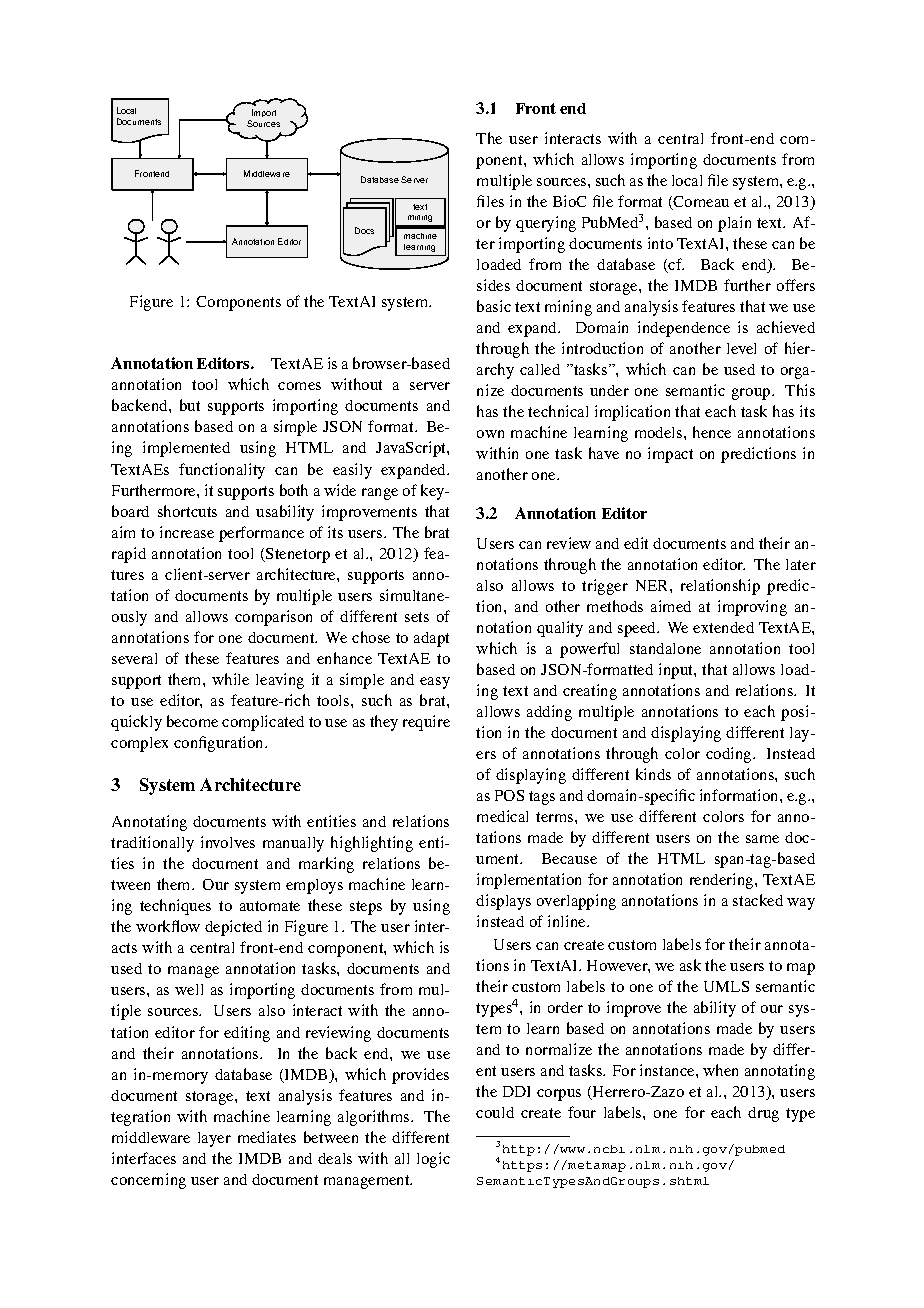  What do you see at coordinates (723, 881) in the document?
I see `rendering` at bounding box center [723, 881].
